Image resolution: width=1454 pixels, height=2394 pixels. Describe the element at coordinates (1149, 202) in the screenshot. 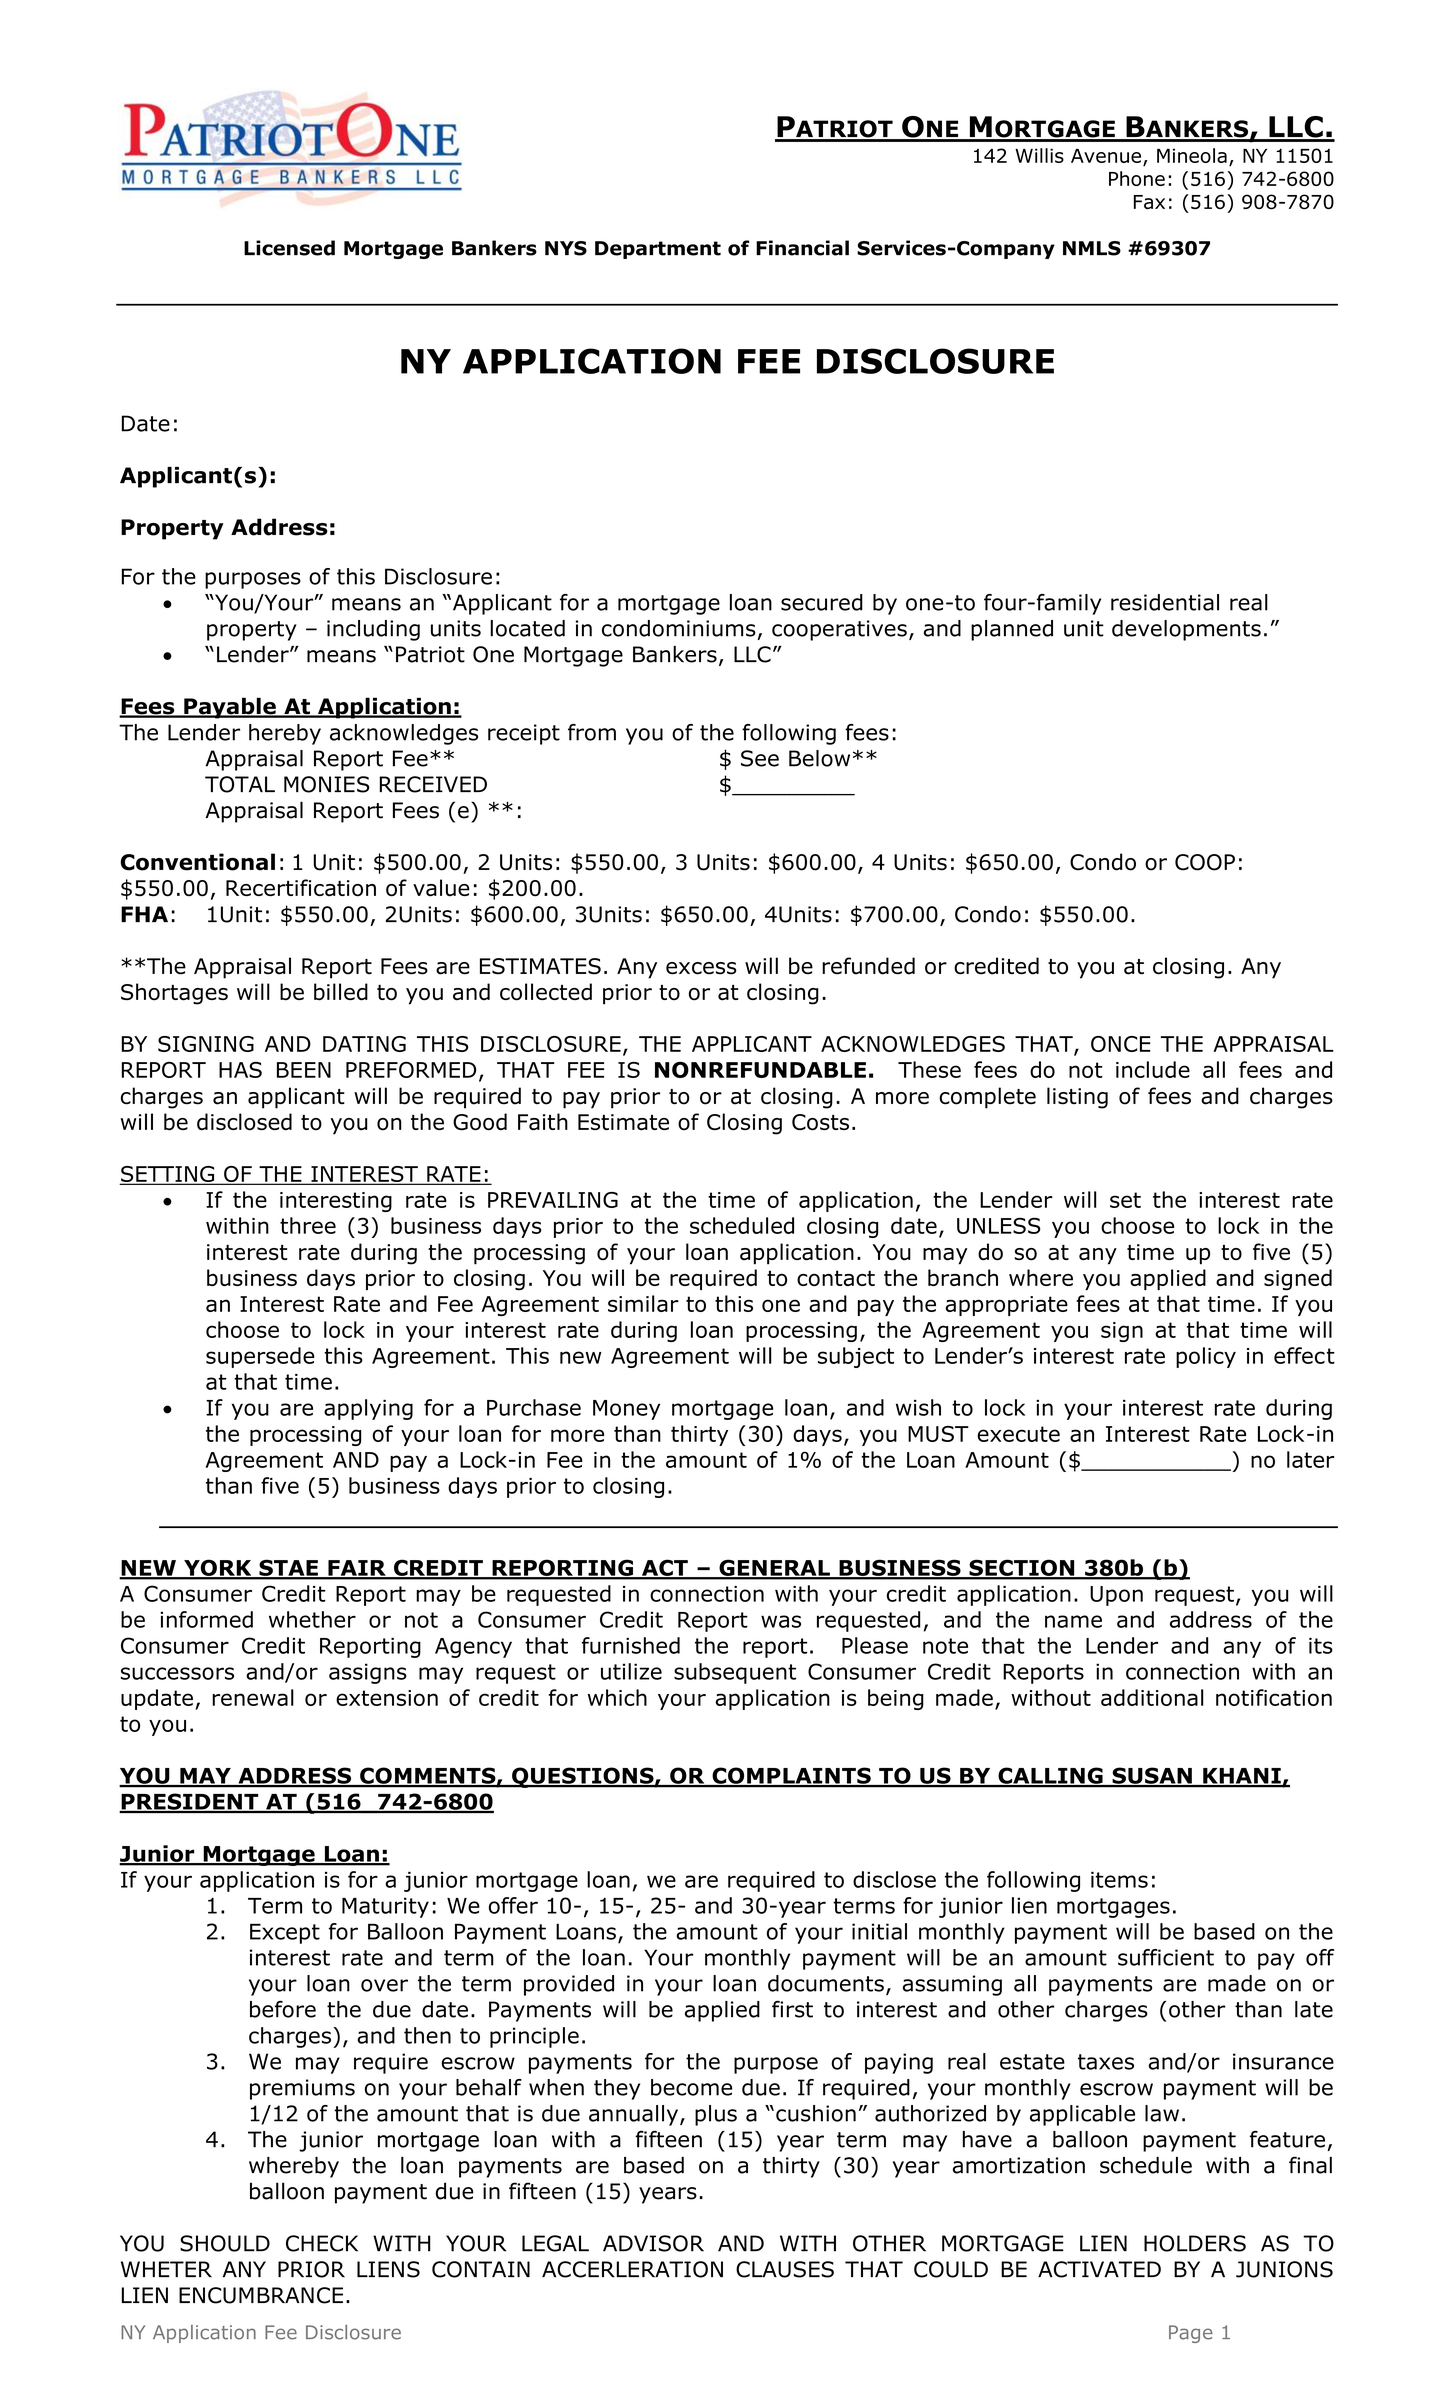

I see `Fax` at that location.
